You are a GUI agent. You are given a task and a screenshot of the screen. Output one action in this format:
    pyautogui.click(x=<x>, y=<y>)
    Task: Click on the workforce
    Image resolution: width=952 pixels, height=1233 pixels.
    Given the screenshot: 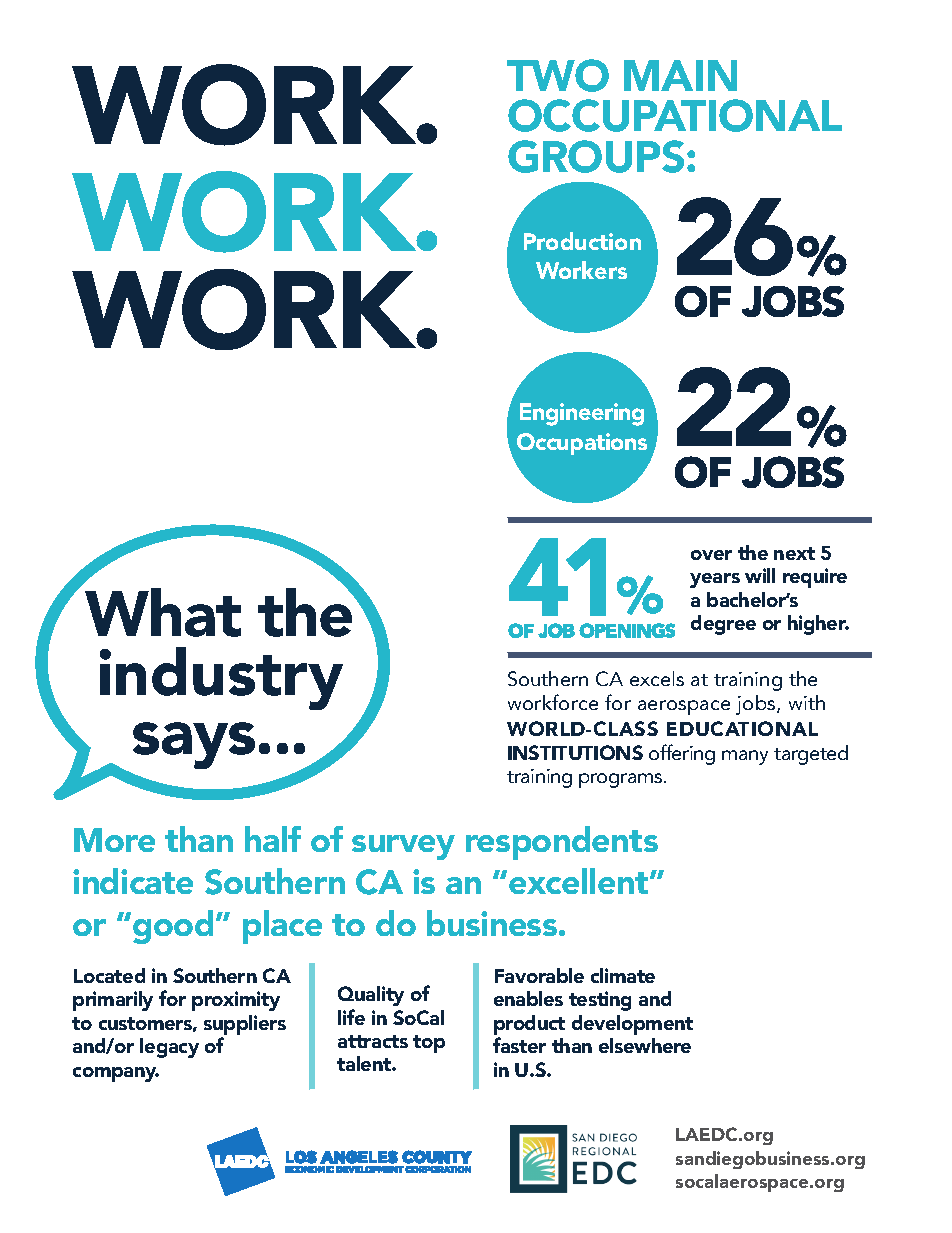 What is the action you would take?
    pyautogui.click(x=553, y=702)
